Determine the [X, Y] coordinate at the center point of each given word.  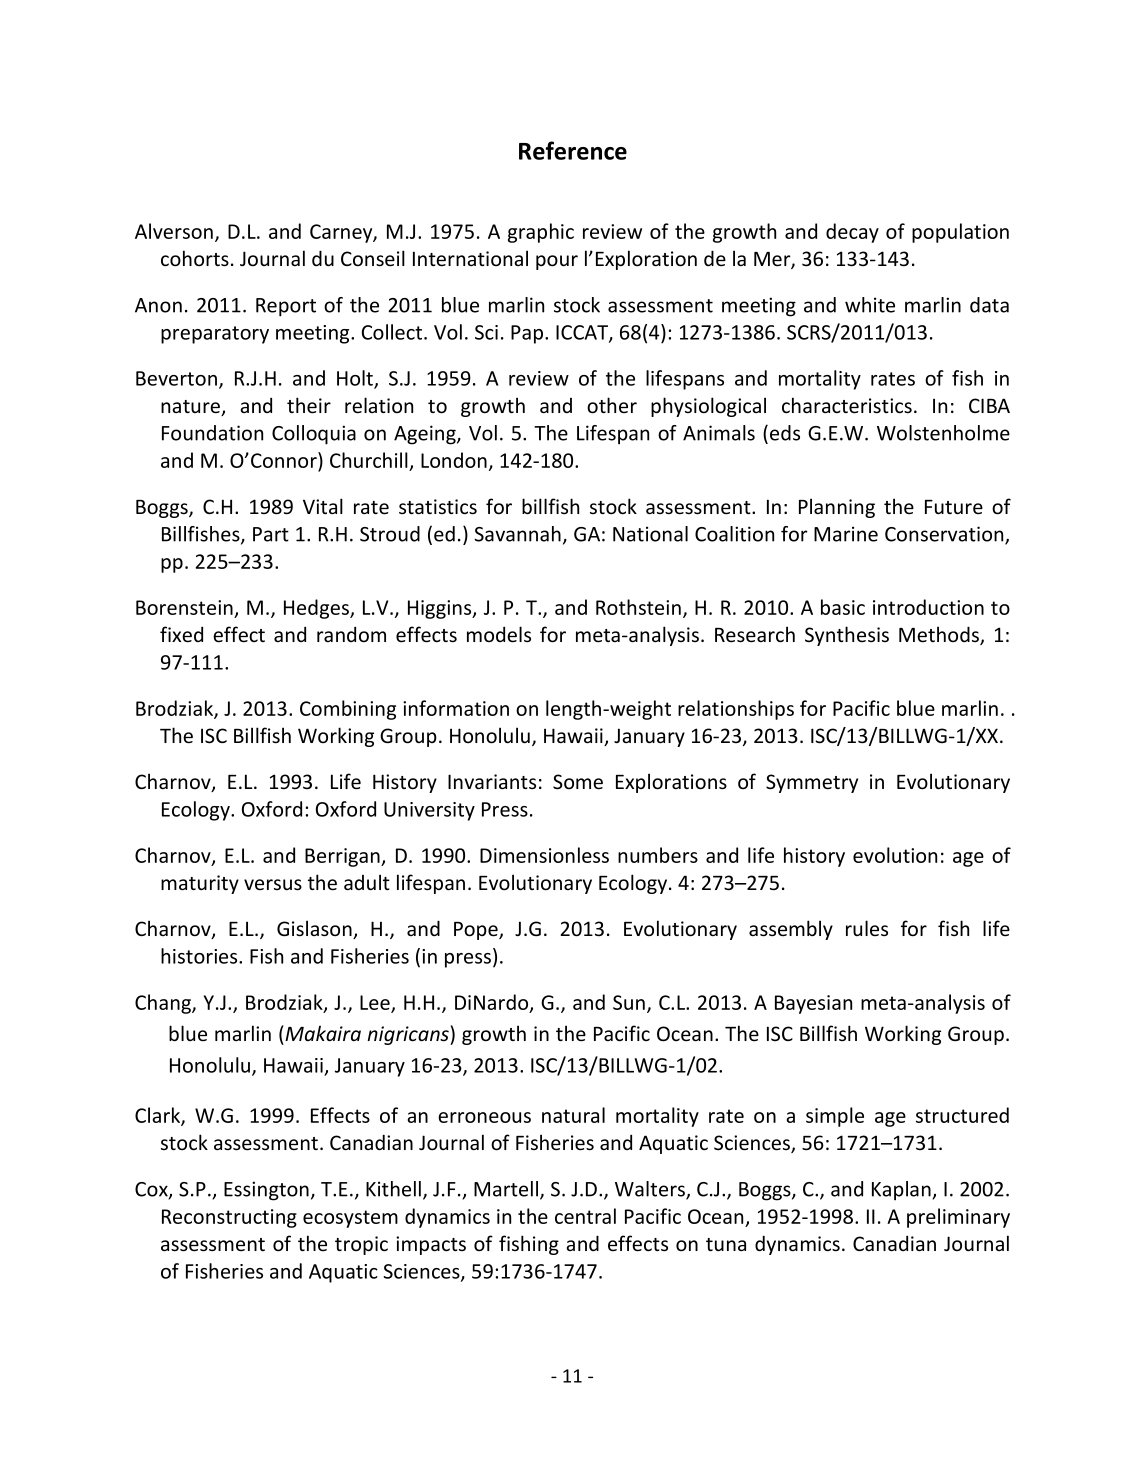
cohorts [195, 258]
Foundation [212, 433]
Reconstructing [229, 1218]
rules [867, 928]
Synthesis [847, 636]
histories [200, 956]
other [612, 405]
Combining [348, 710]
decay [852, 233]
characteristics [847, 405]
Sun [629, 1002]
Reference [573, 150]
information [456, 708]
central [585, 1216]
